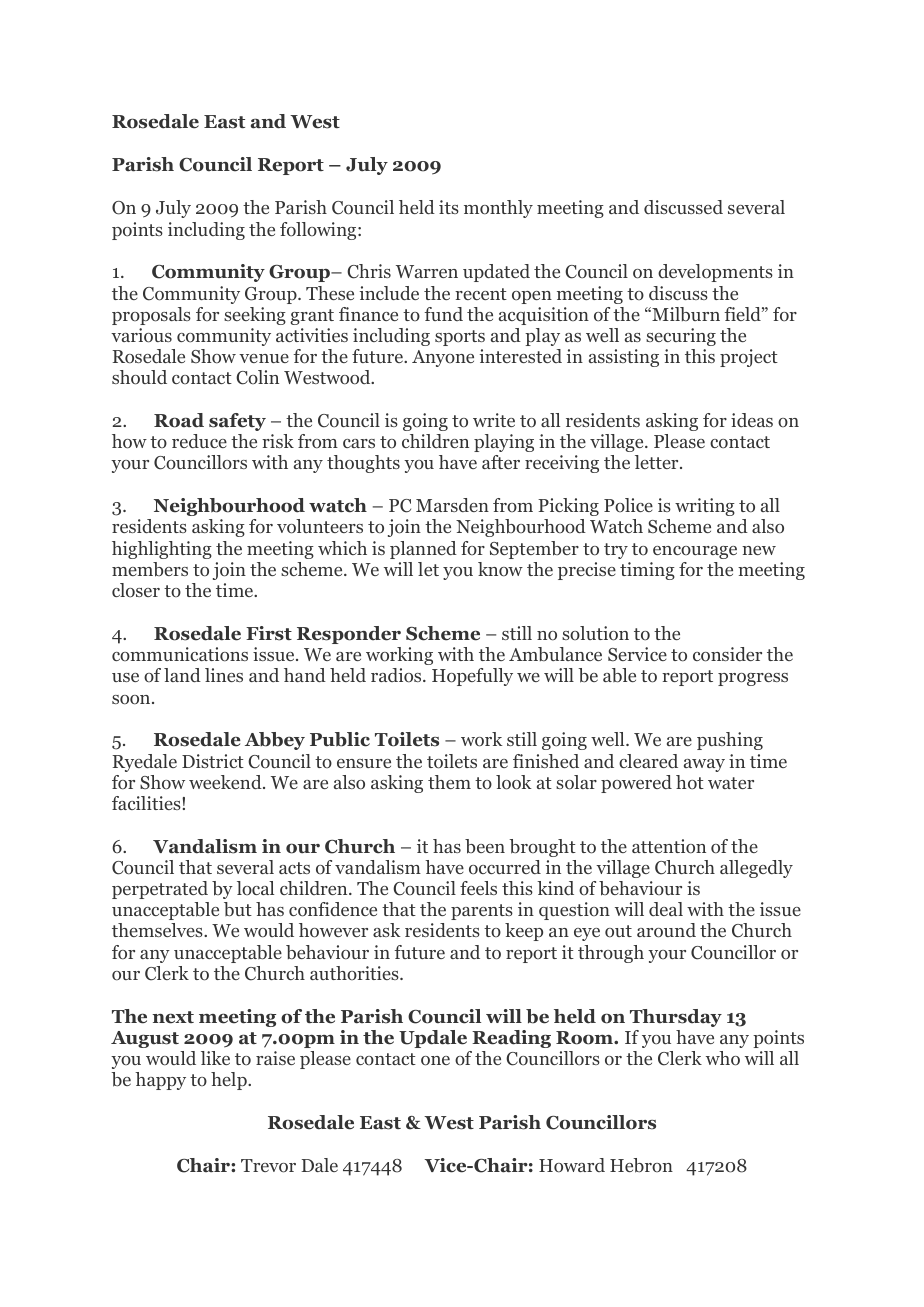 This page has height=1307, width=924. Describe the element at coordinates (666, 909) in the page. I see `deal` at that location.
